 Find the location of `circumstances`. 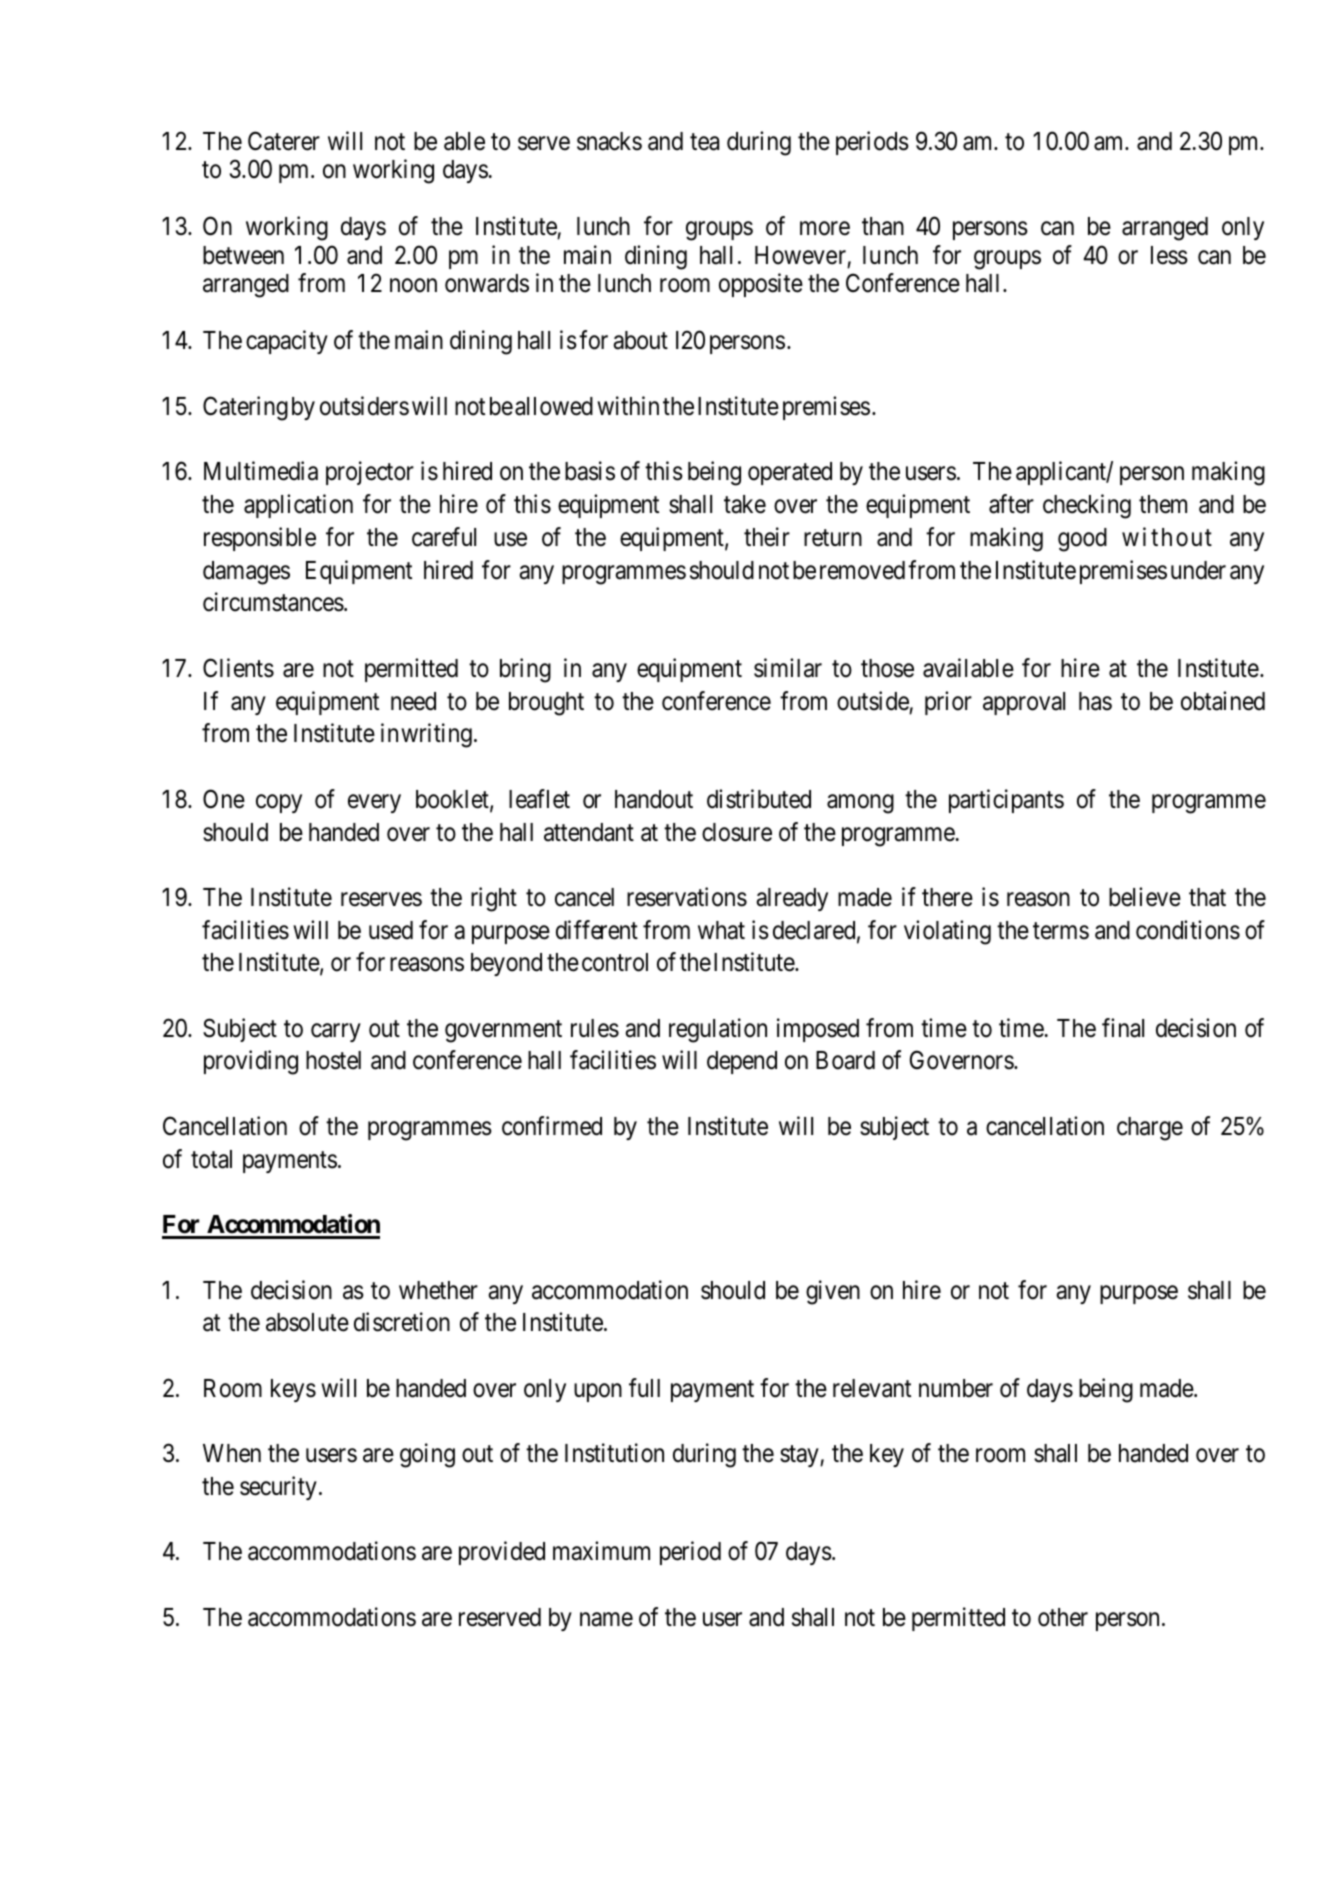

circumstances is located at coordinates (273, 602).
